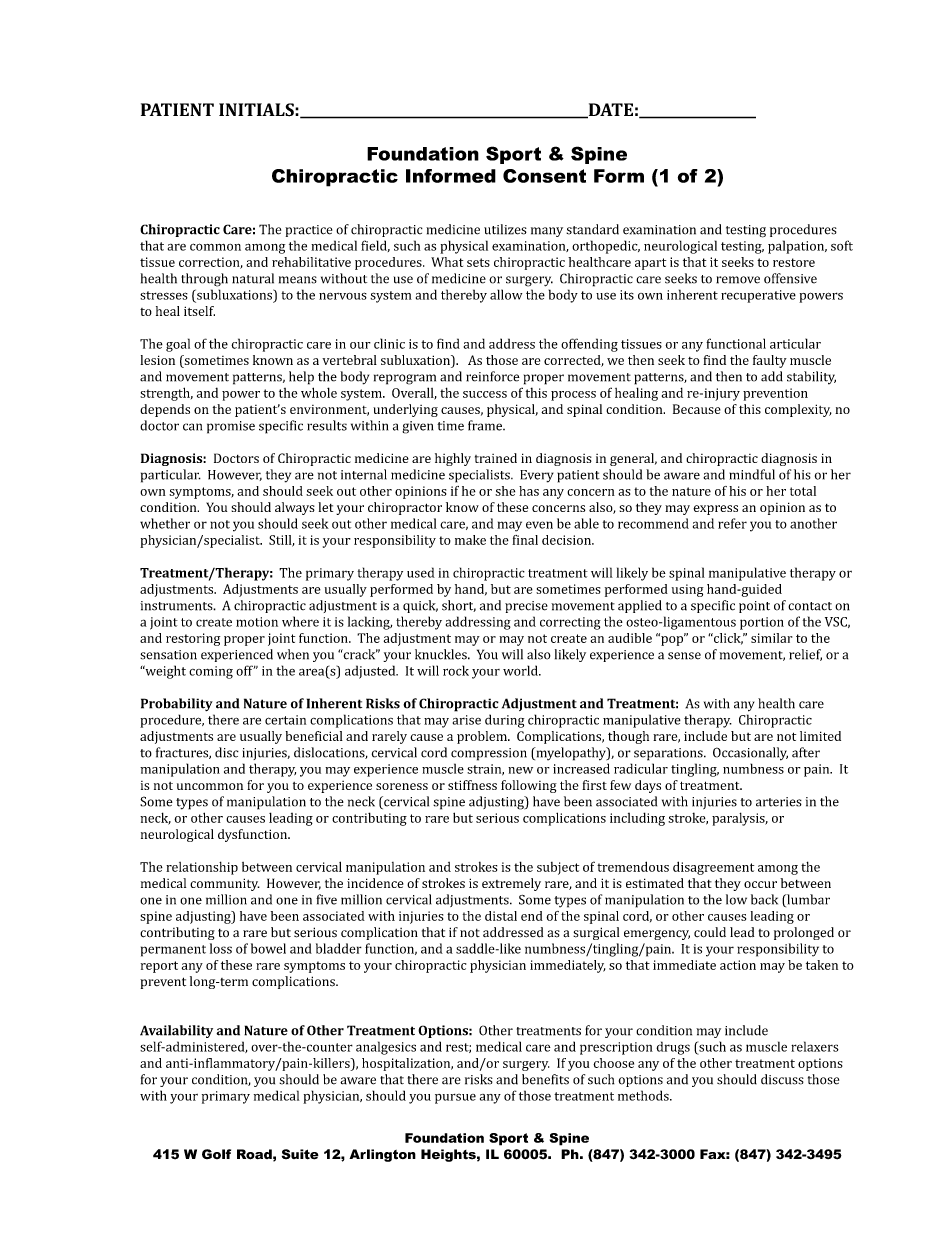  Describe the element at coordinates (732, 523) in the document. I see `refer` at that location.
